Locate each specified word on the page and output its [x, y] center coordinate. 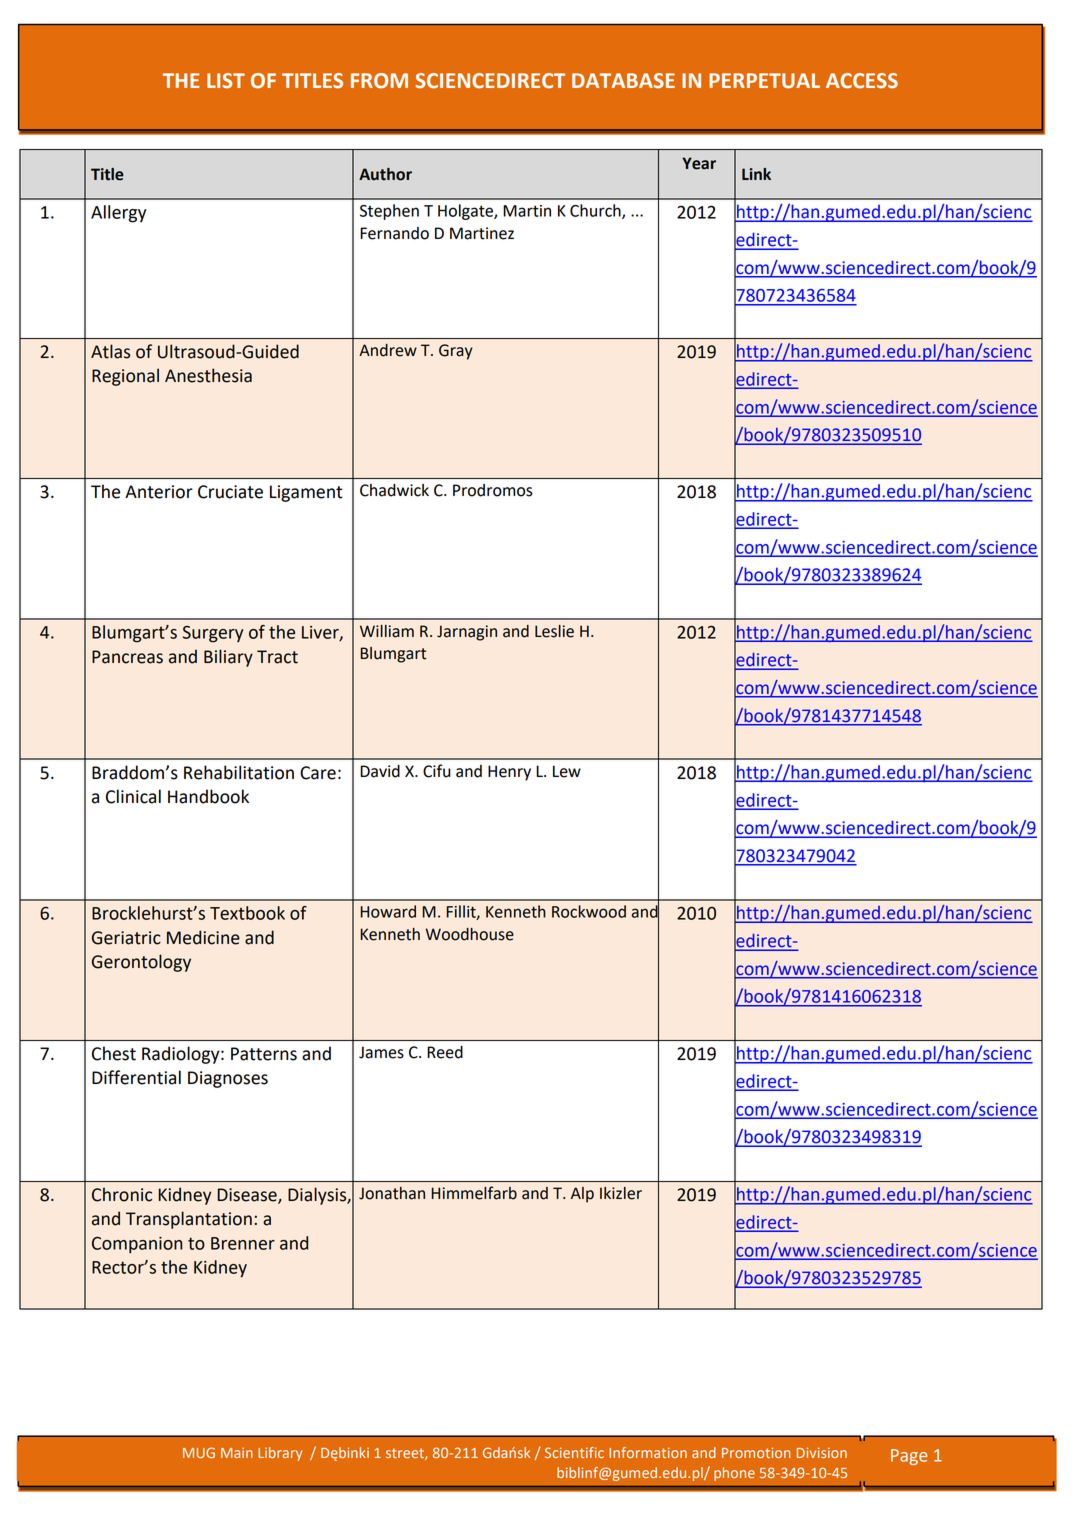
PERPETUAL [764, 81]
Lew [567, 771]
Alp [582, 1195]
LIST [226, 81]
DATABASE [623, 81]
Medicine [203, 937]
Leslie [554, 631]
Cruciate [230, 492]
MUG [199, 1452]
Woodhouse [469, 934]
